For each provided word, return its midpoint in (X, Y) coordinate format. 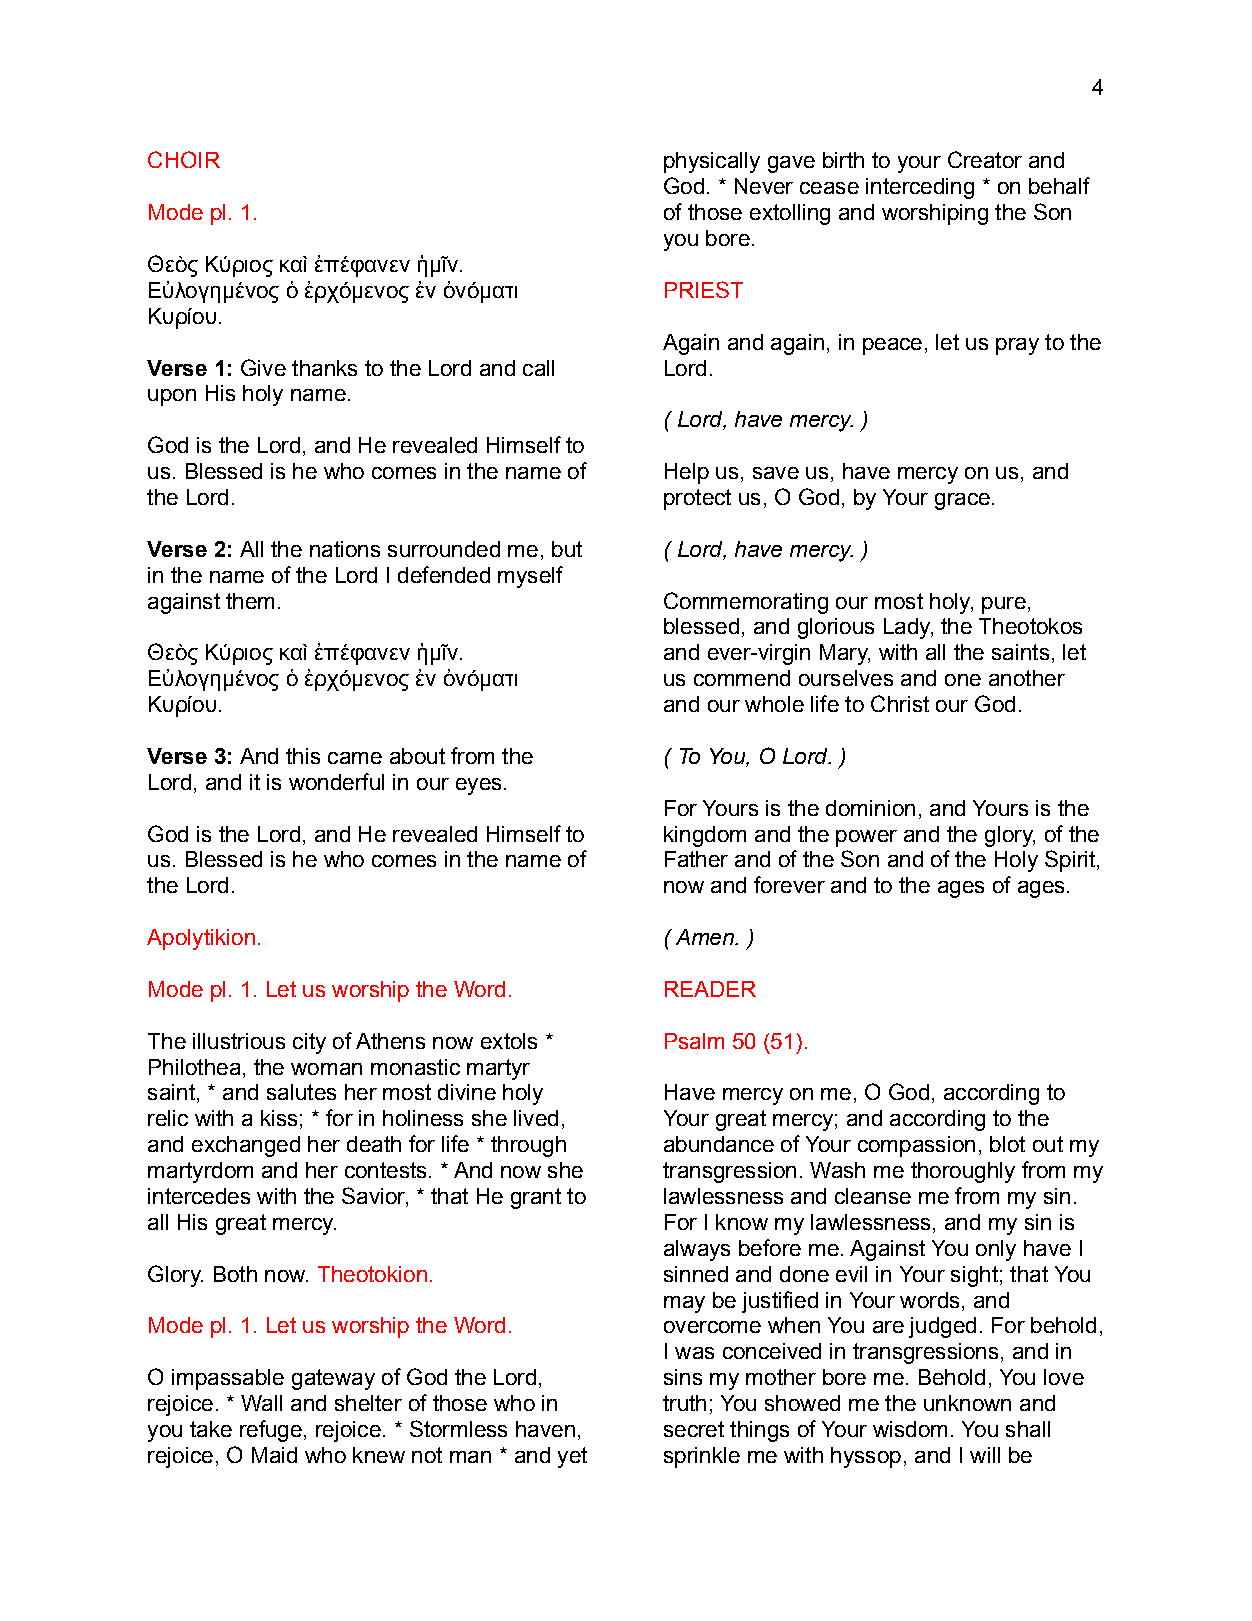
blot (1007, 1144)
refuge (271, 1431)
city (309, 1043)
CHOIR (184, 159)
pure (1004, 605)
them (250, 601)
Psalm (694, 1041)
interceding (920, 188)
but (567, 549)
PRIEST (704, 289)
